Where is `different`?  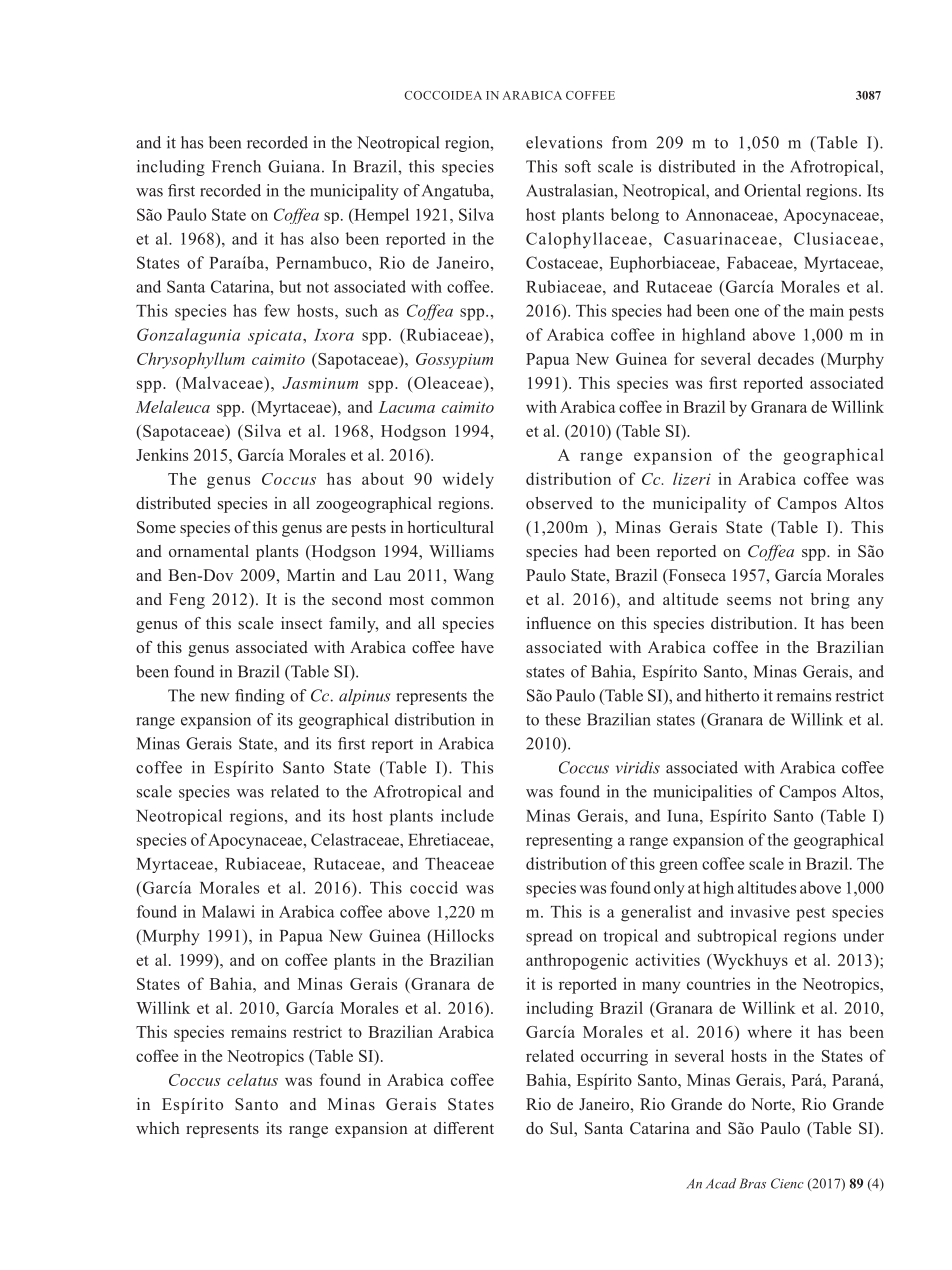 different is located at coordinates (464, 1128).
